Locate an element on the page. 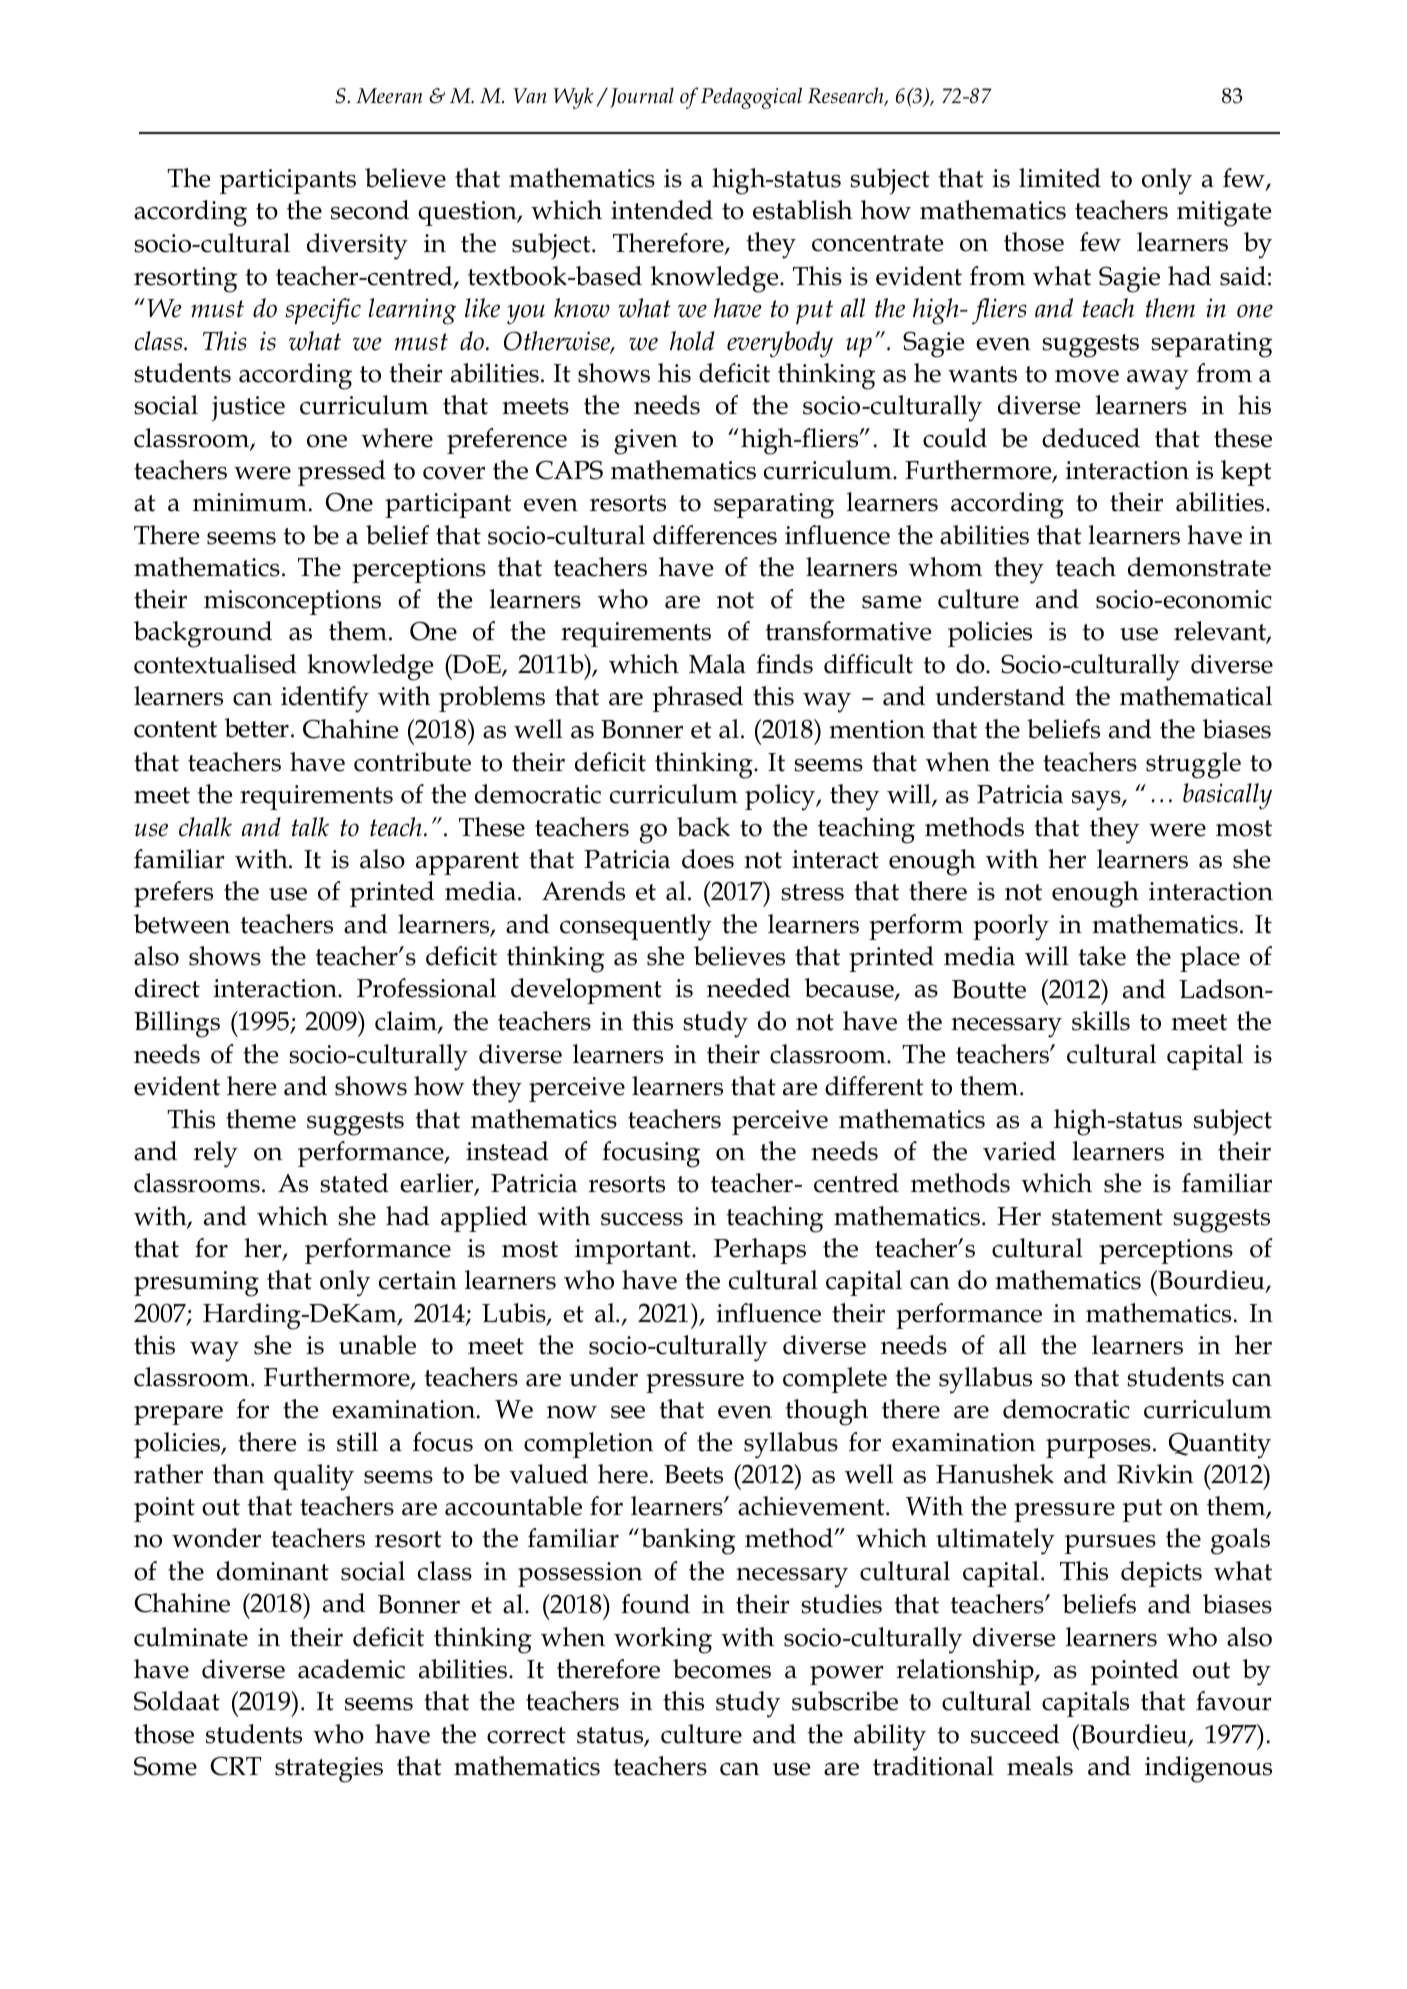 Image resolution: width=1407 pixels, height=1989 pixels. limited is located at coordinates (1060, 178).
